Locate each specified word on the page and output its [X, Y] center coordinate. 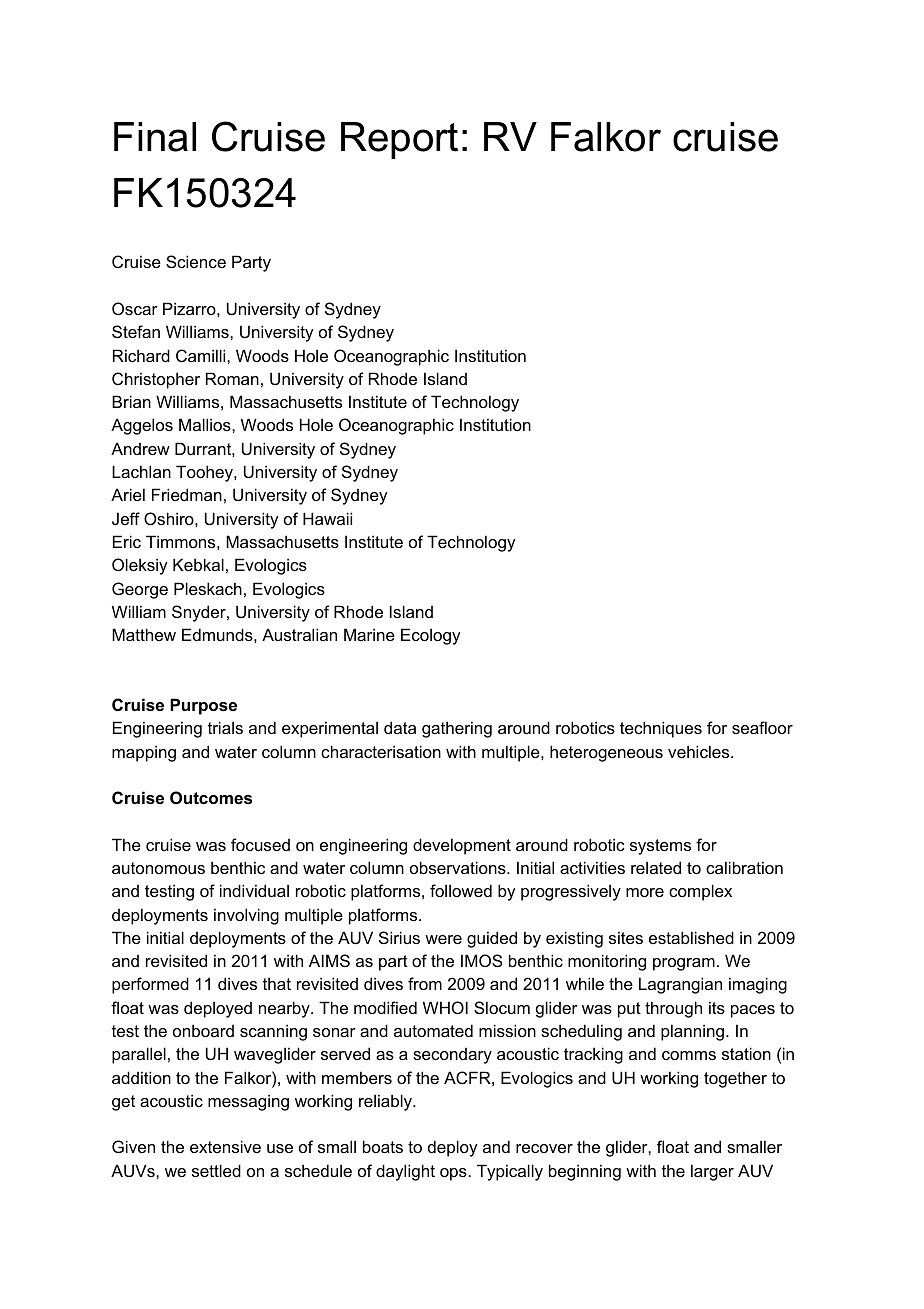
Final [155, 137]
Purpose [203, 706]
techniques [661, 729]
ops [454, 1174]
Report [399, 140]
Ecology [430, 636]
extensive [225, 1146]
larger [712, 1172]
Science [196, 261]
